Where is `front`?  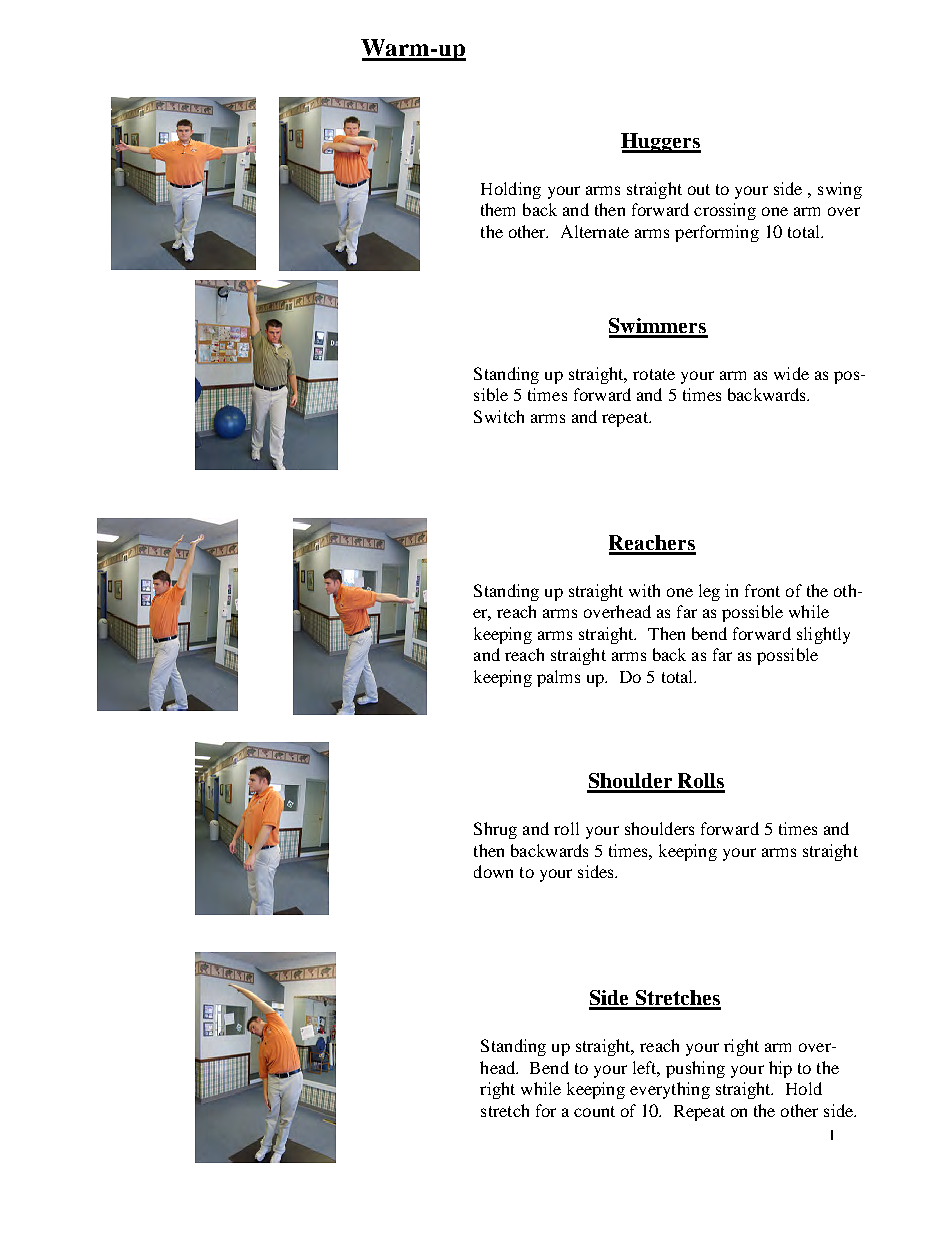
front is located at coordinates (762, 590).
